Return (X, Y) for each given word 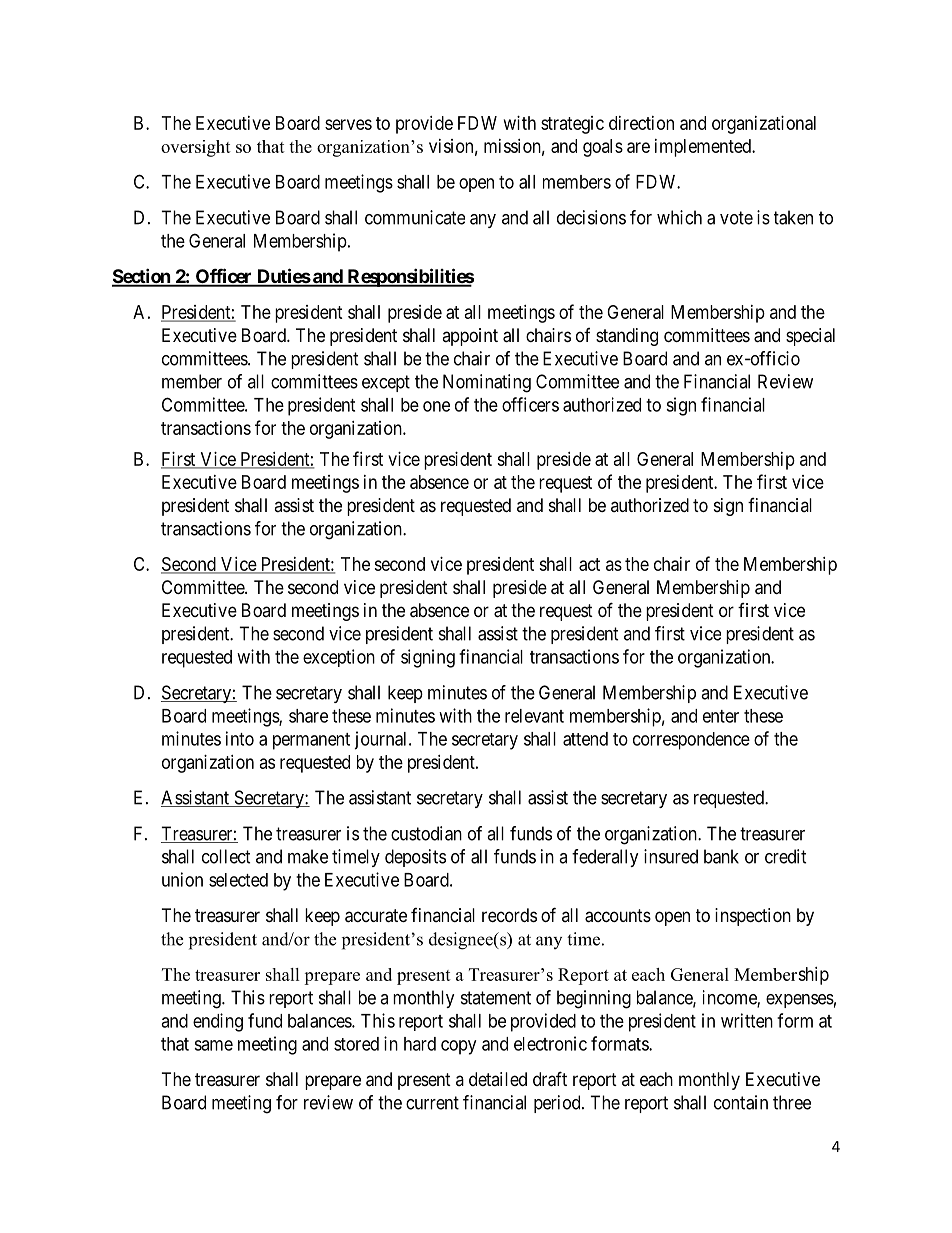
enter (721, 716)
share (308, 716)
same (213, 1045)
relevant (534, 716)
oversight (196, 148)
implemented (704, 148)
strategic (572, 125)
